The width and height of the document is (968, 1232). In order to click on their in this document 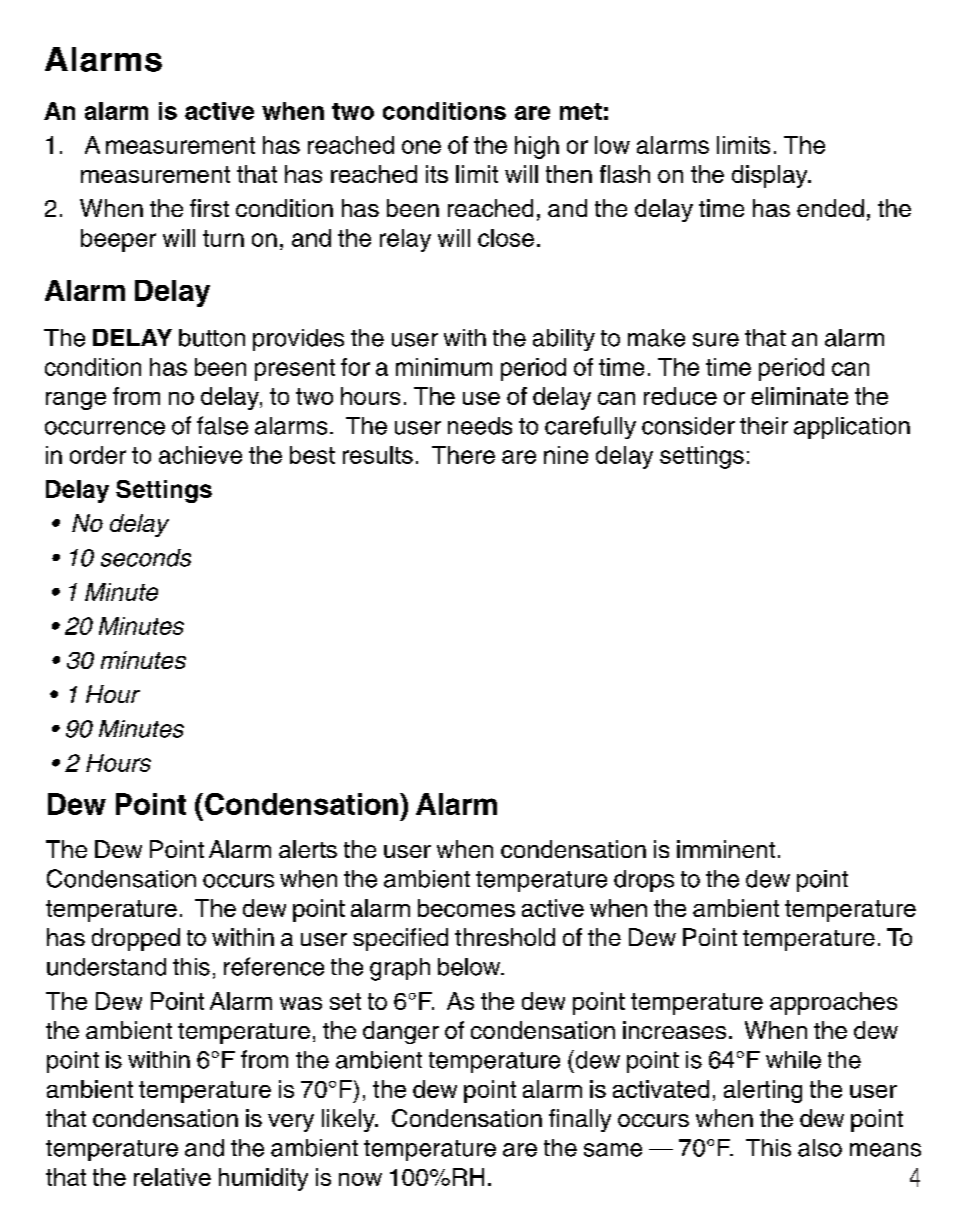, I will do `click(764, 426)`.
